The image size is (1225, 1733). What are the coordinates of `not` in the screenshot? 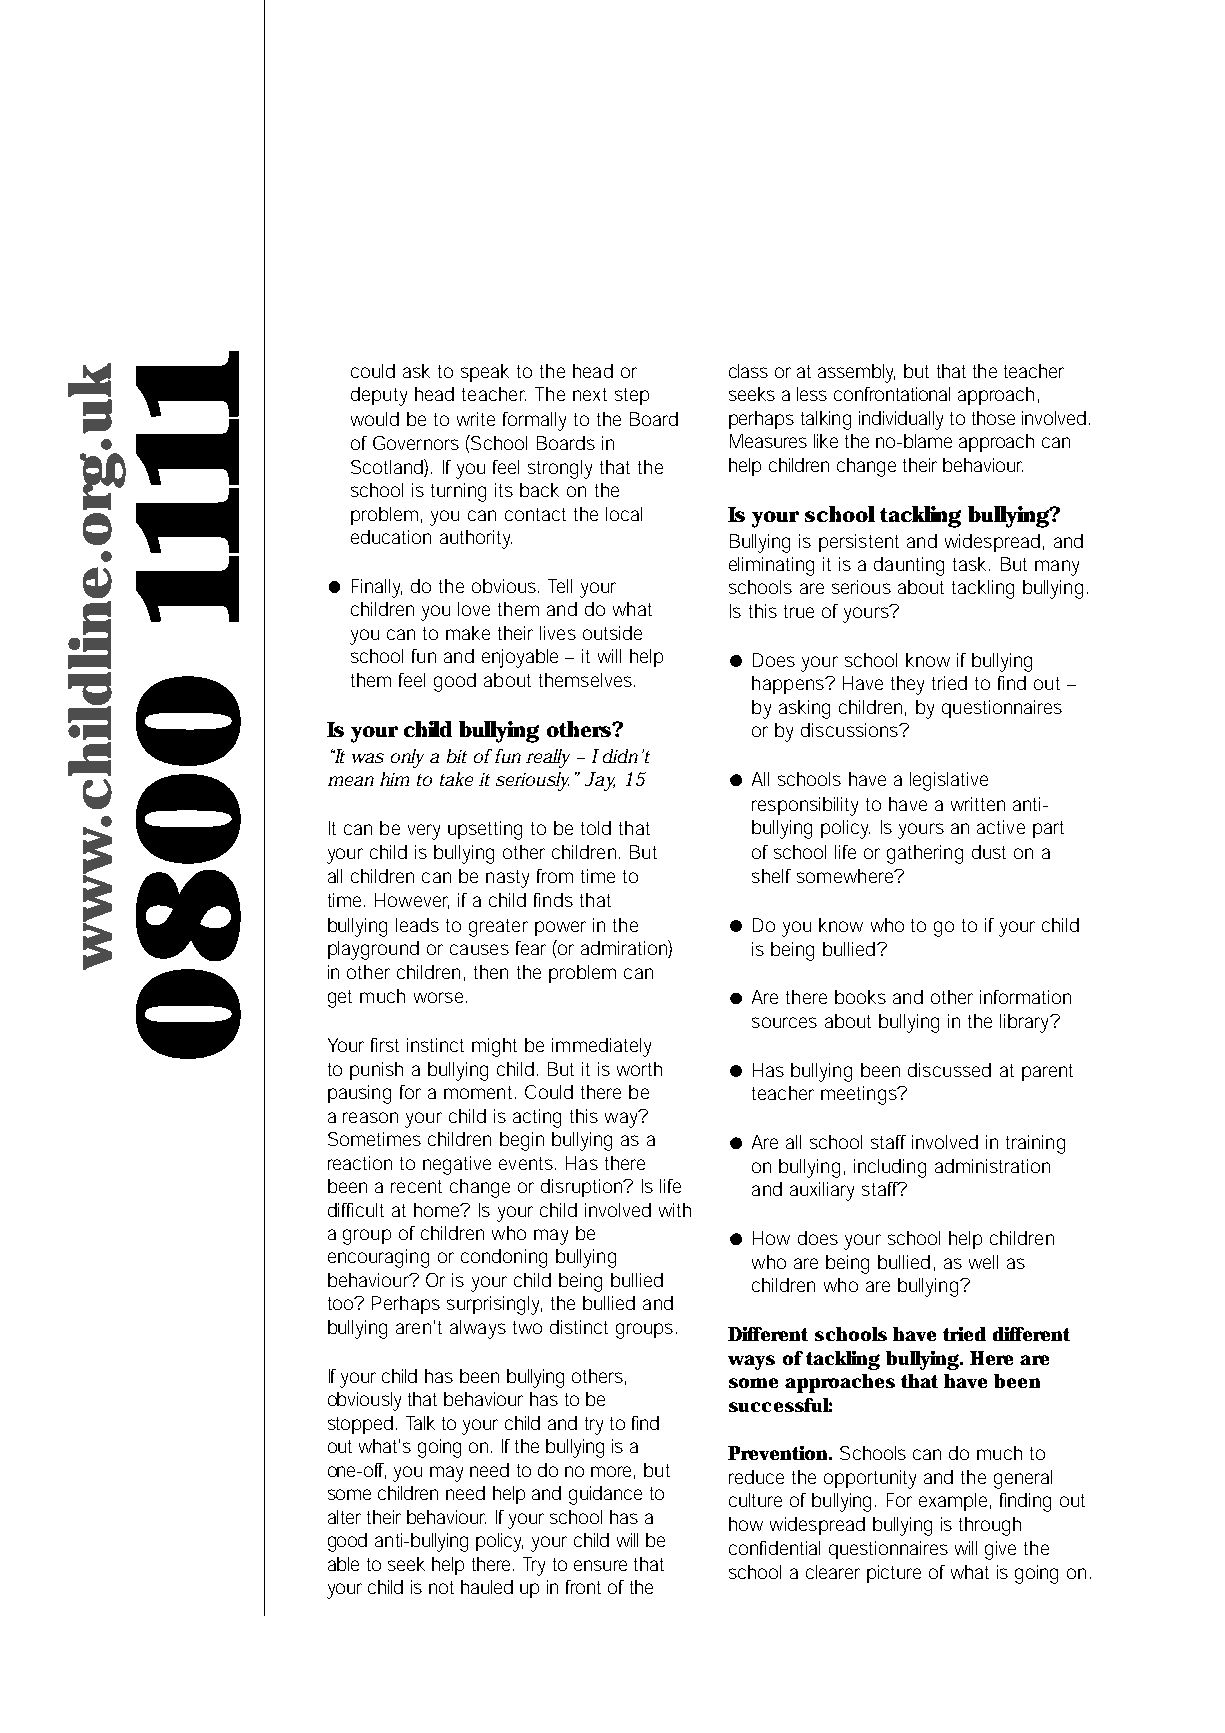 It's located at (441, 1587).
